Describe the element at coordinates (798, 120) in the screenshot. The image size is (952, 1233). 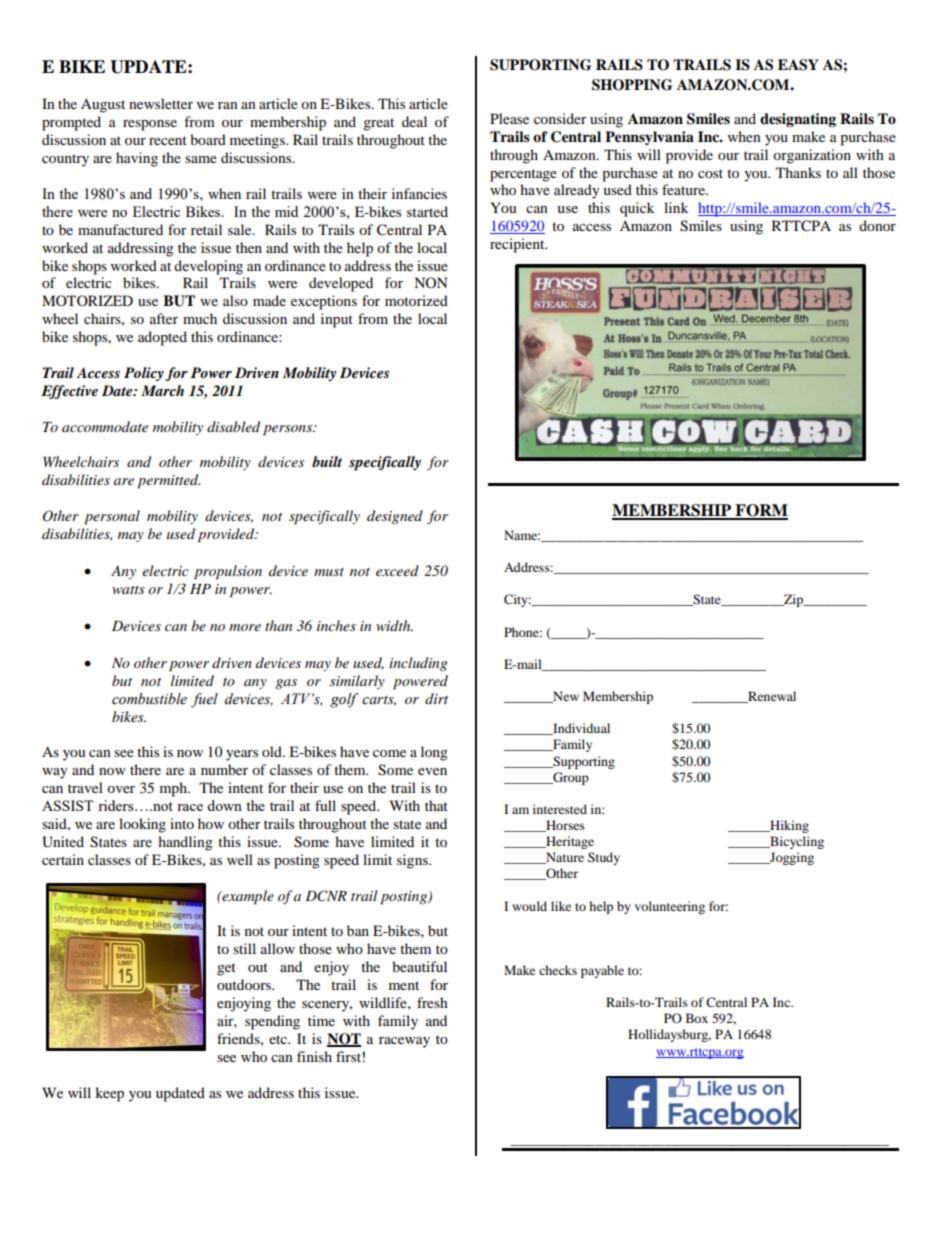
I see `designating` at that location.
